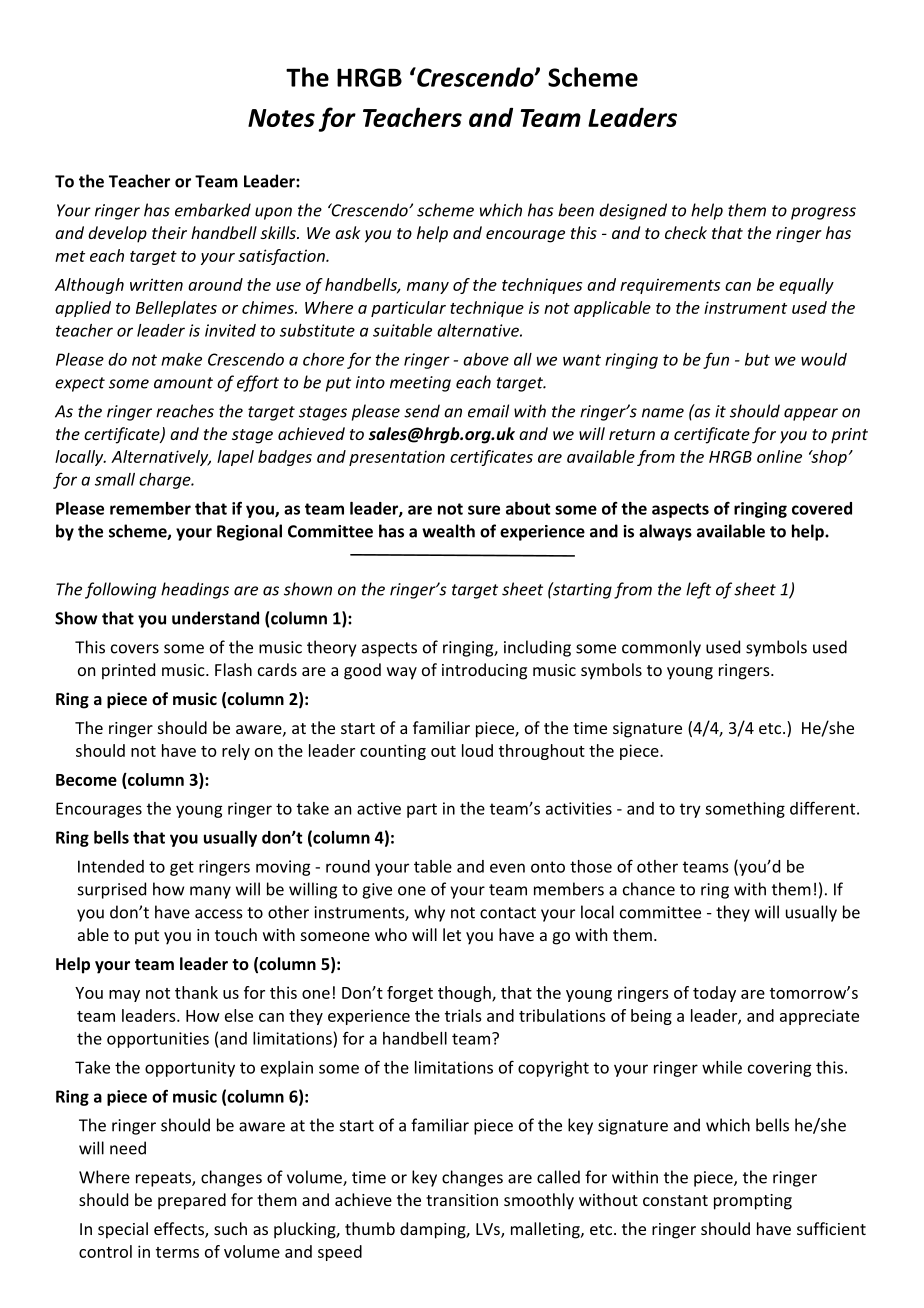 The height and width of the screenshot is (1308, 924). I want to click on covers, so click(135, 649).
